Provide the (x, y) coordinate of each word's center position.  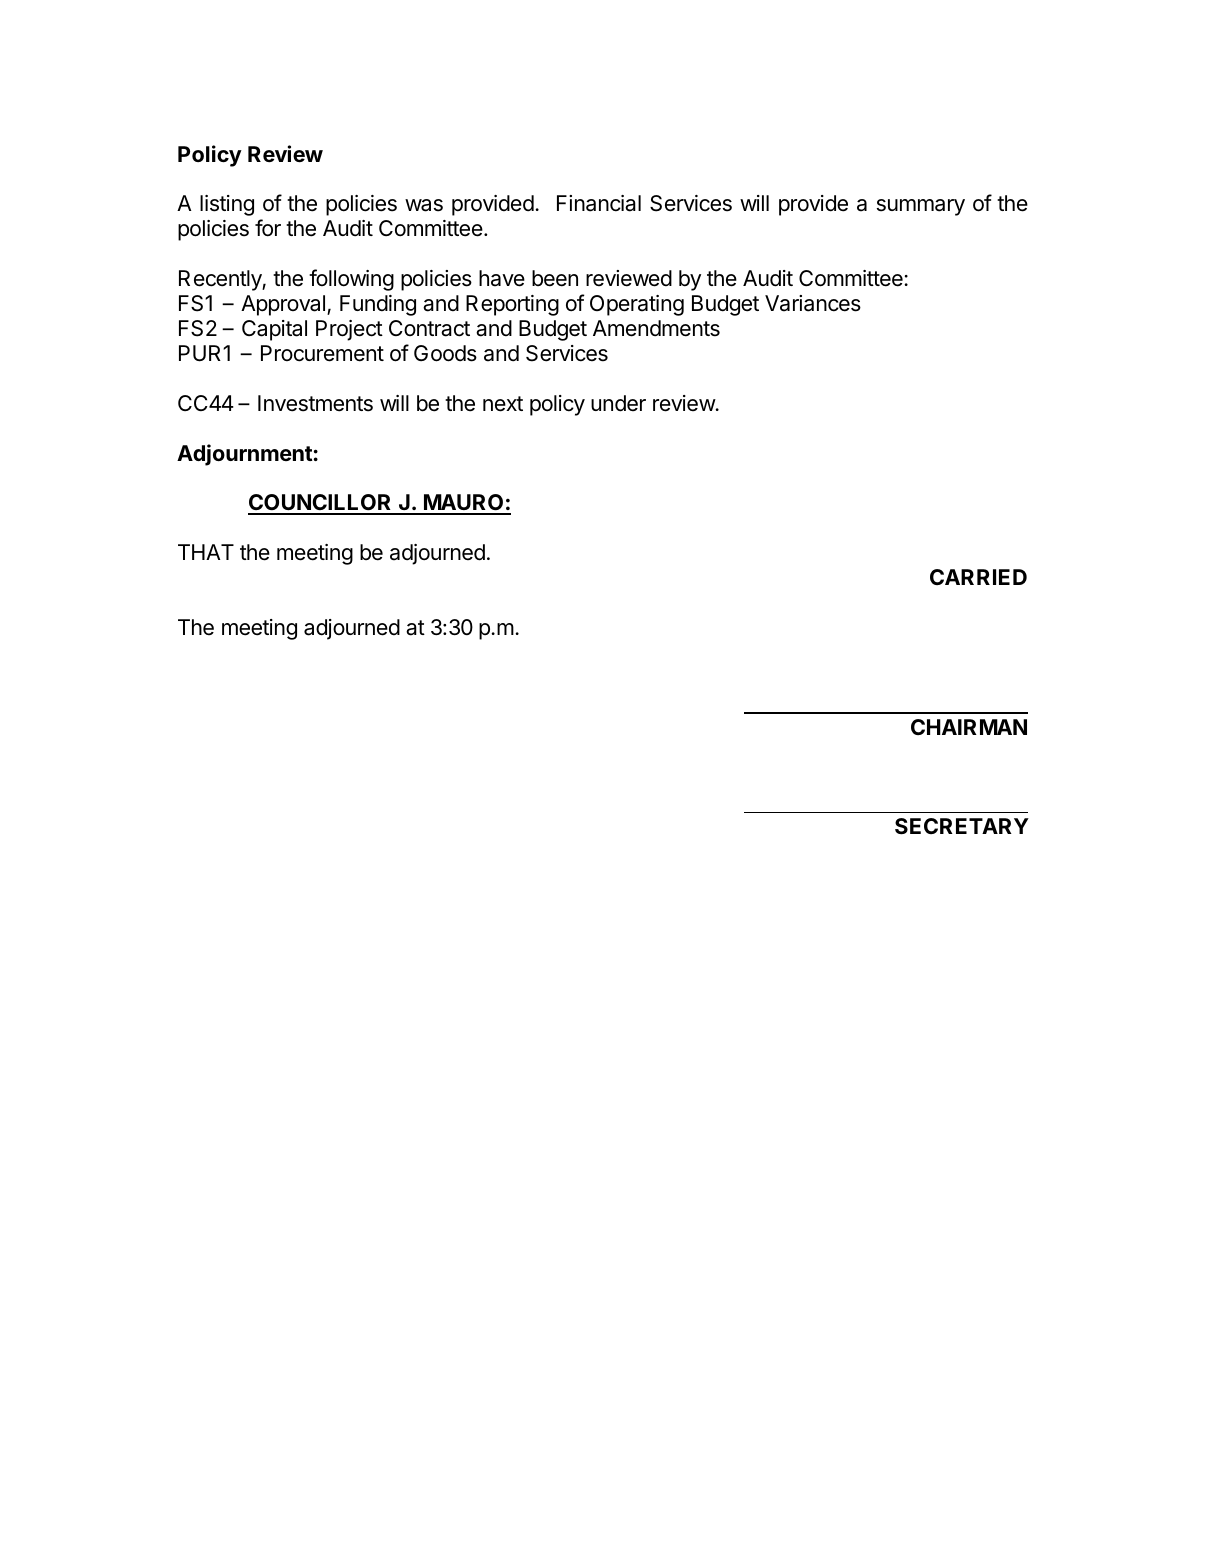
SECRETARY (962, 826)
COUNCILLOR (321, 504)
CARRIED (978, 577)
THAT (206, 552)
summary (921, 207)
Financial (599, 203)
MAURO (464, 504)
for (268, 228)
